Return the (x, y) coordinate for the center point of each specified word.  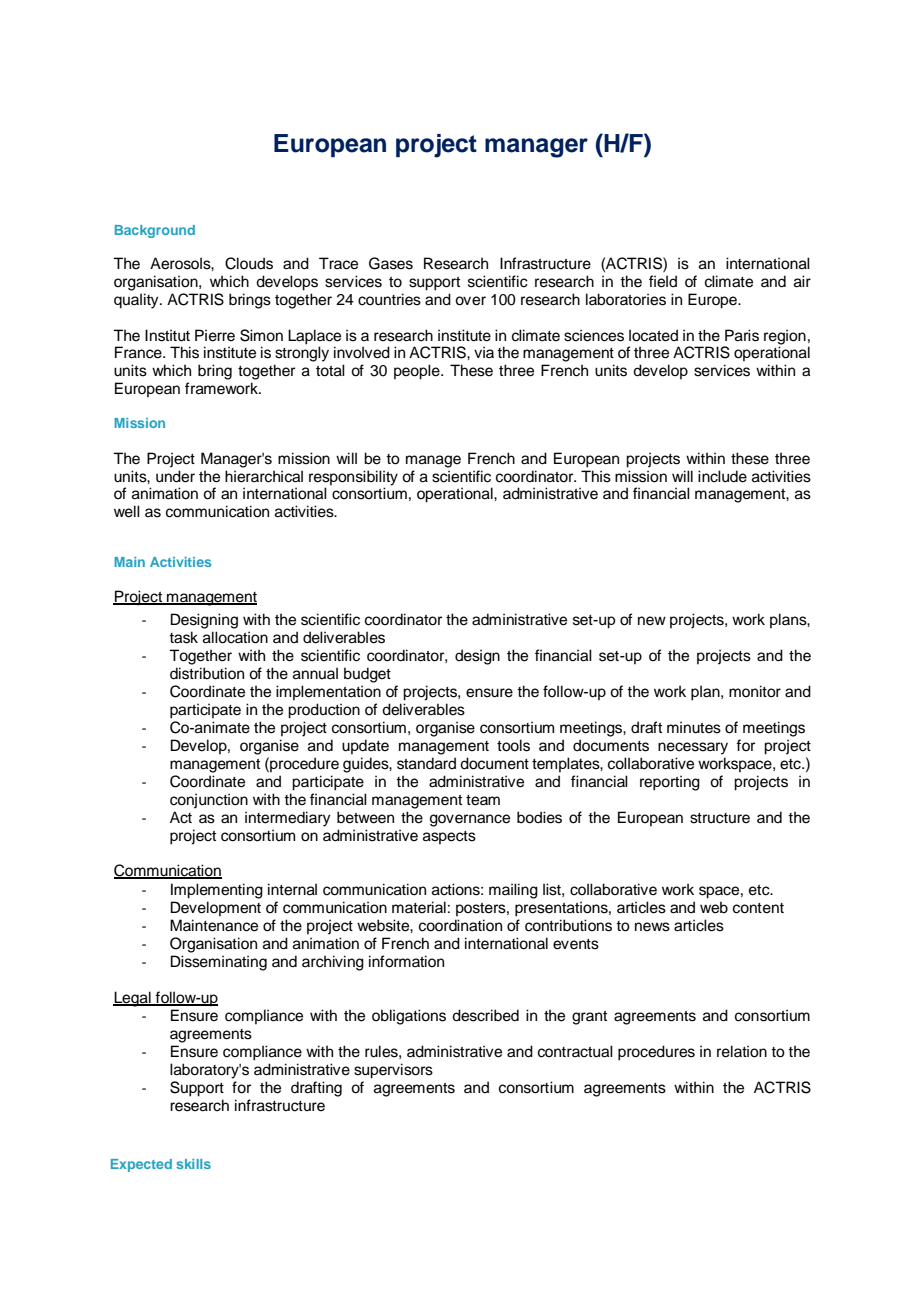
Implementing (217, 891)
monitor (755, 691)
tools (513, 745)
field (663, 281)
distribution (207, 673)
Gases (391, 263)
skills (193, 1164)
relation (742, 1051)
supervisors (393, 1071)
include (722, 476)
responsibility (353, 478)
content (758, 908)
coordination (460, 925)
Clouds (249, 263)
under (175, 476)
